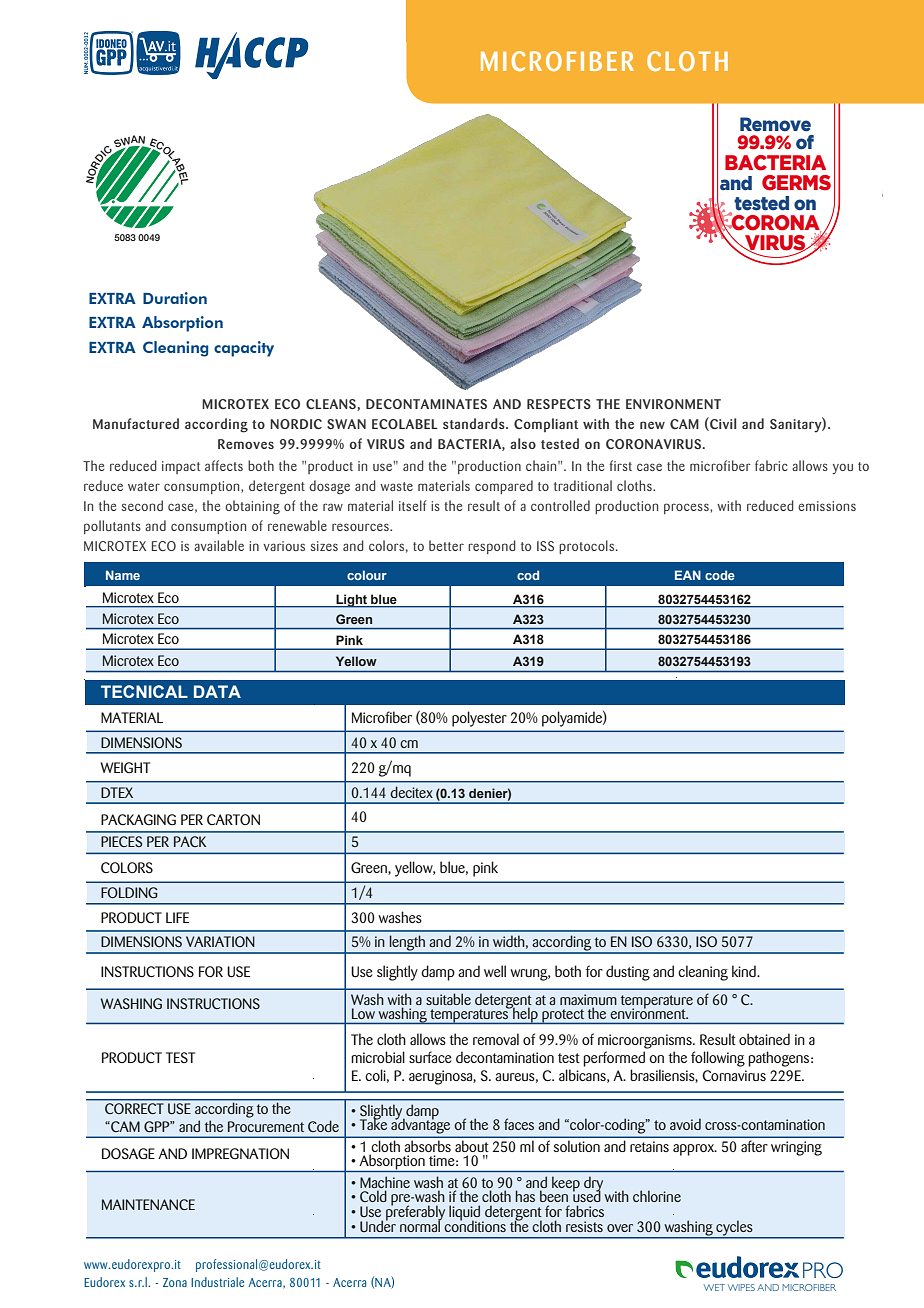  I want to click on Duration, so click(175, 298).
